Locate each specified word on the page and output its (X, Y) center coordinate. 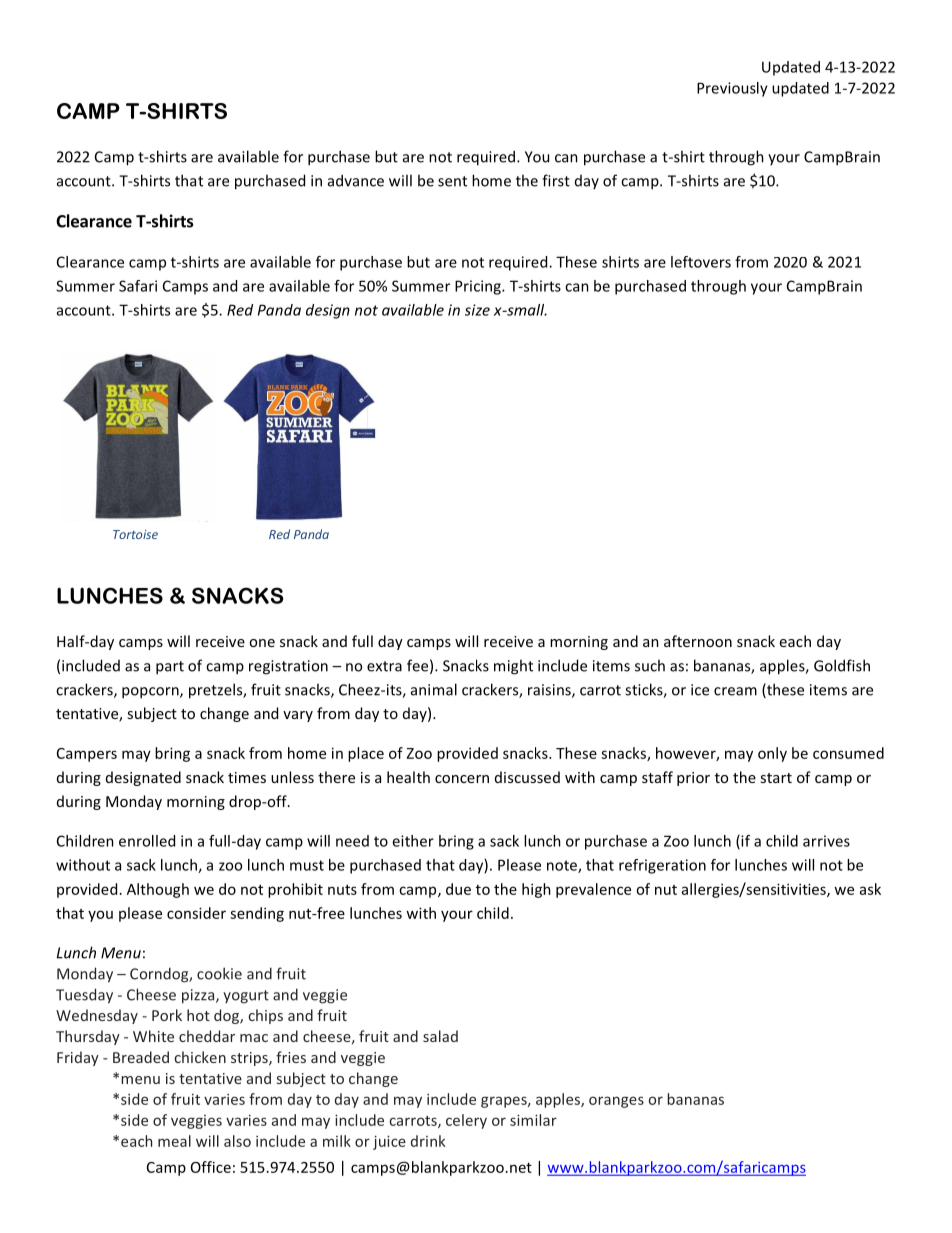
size (477, 310)
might (513, 667)
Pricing (479, 287)
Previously (732, 89)
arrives (826, 841)
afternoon (698, 641)
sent (452, 181)
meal (174, 1141)
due (458, 889)
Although (158, 890)
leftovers (701, 262)
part (170, 668)
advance (356, 180)
